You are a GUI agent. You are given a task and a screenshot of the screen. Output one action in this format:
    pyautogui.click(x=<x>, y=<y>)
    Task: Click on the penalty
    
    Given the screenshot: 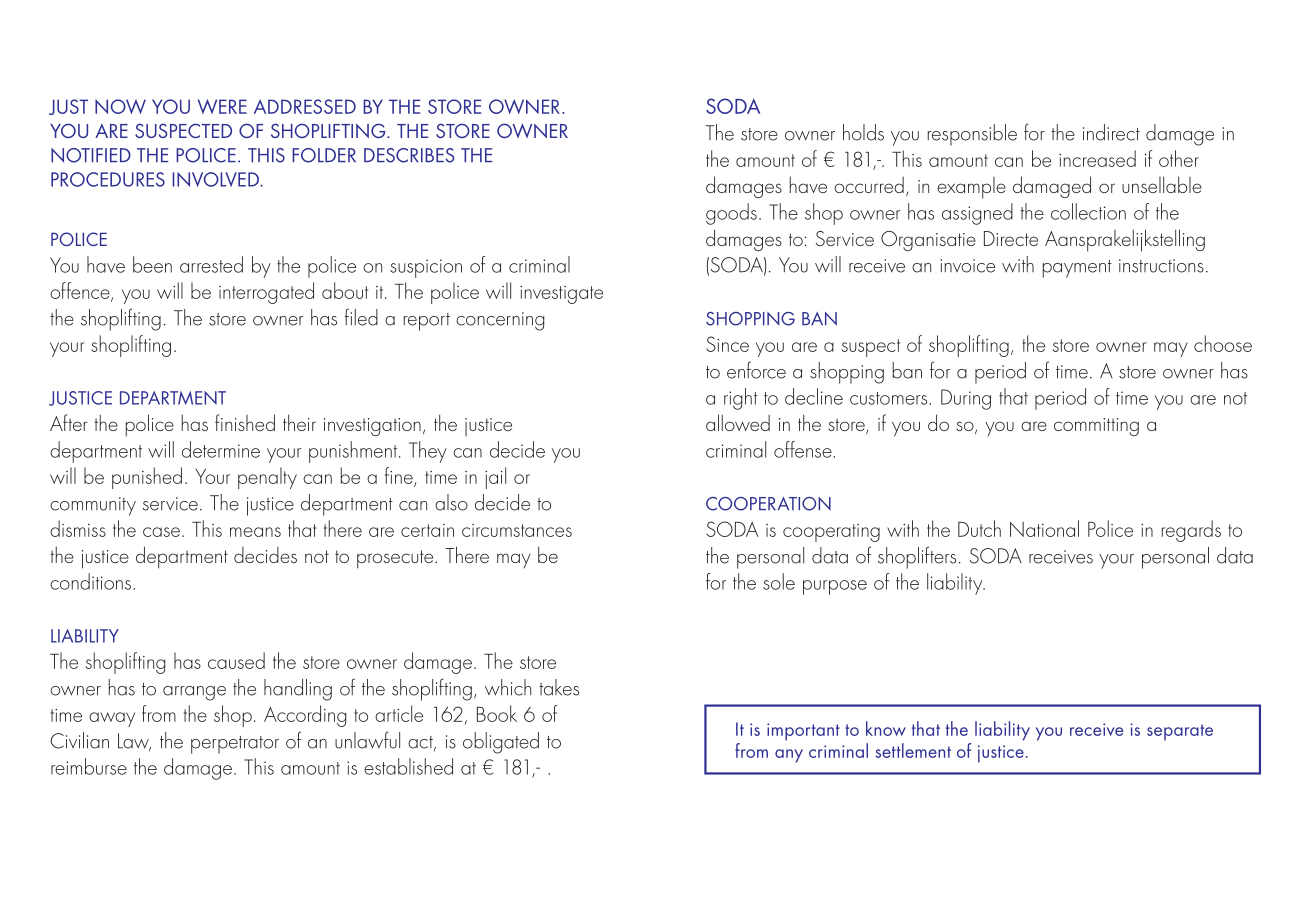 What is the action you would take?
    pyautogui.click(x=267, y=478)
